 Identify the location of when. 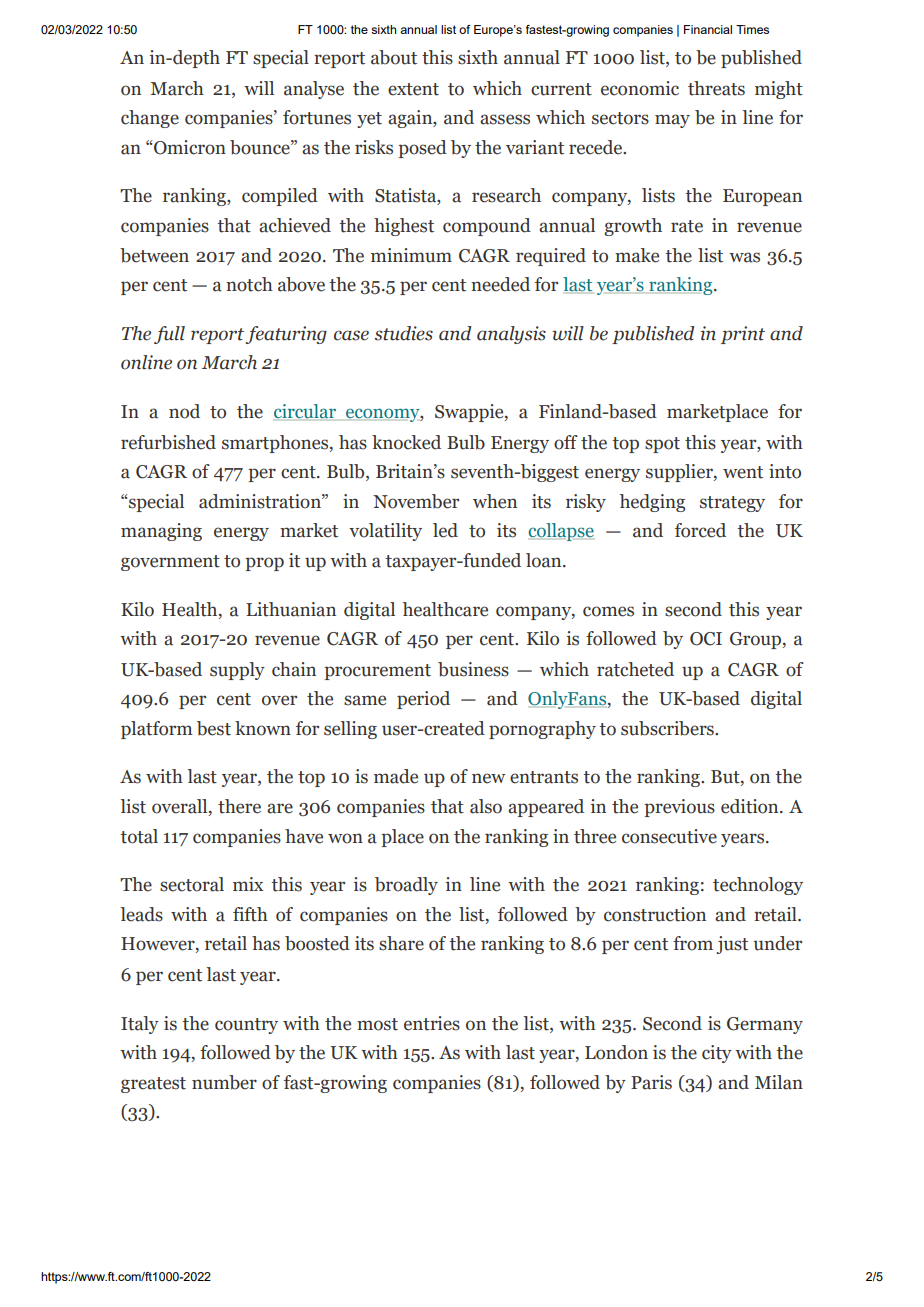
(495, 501).
